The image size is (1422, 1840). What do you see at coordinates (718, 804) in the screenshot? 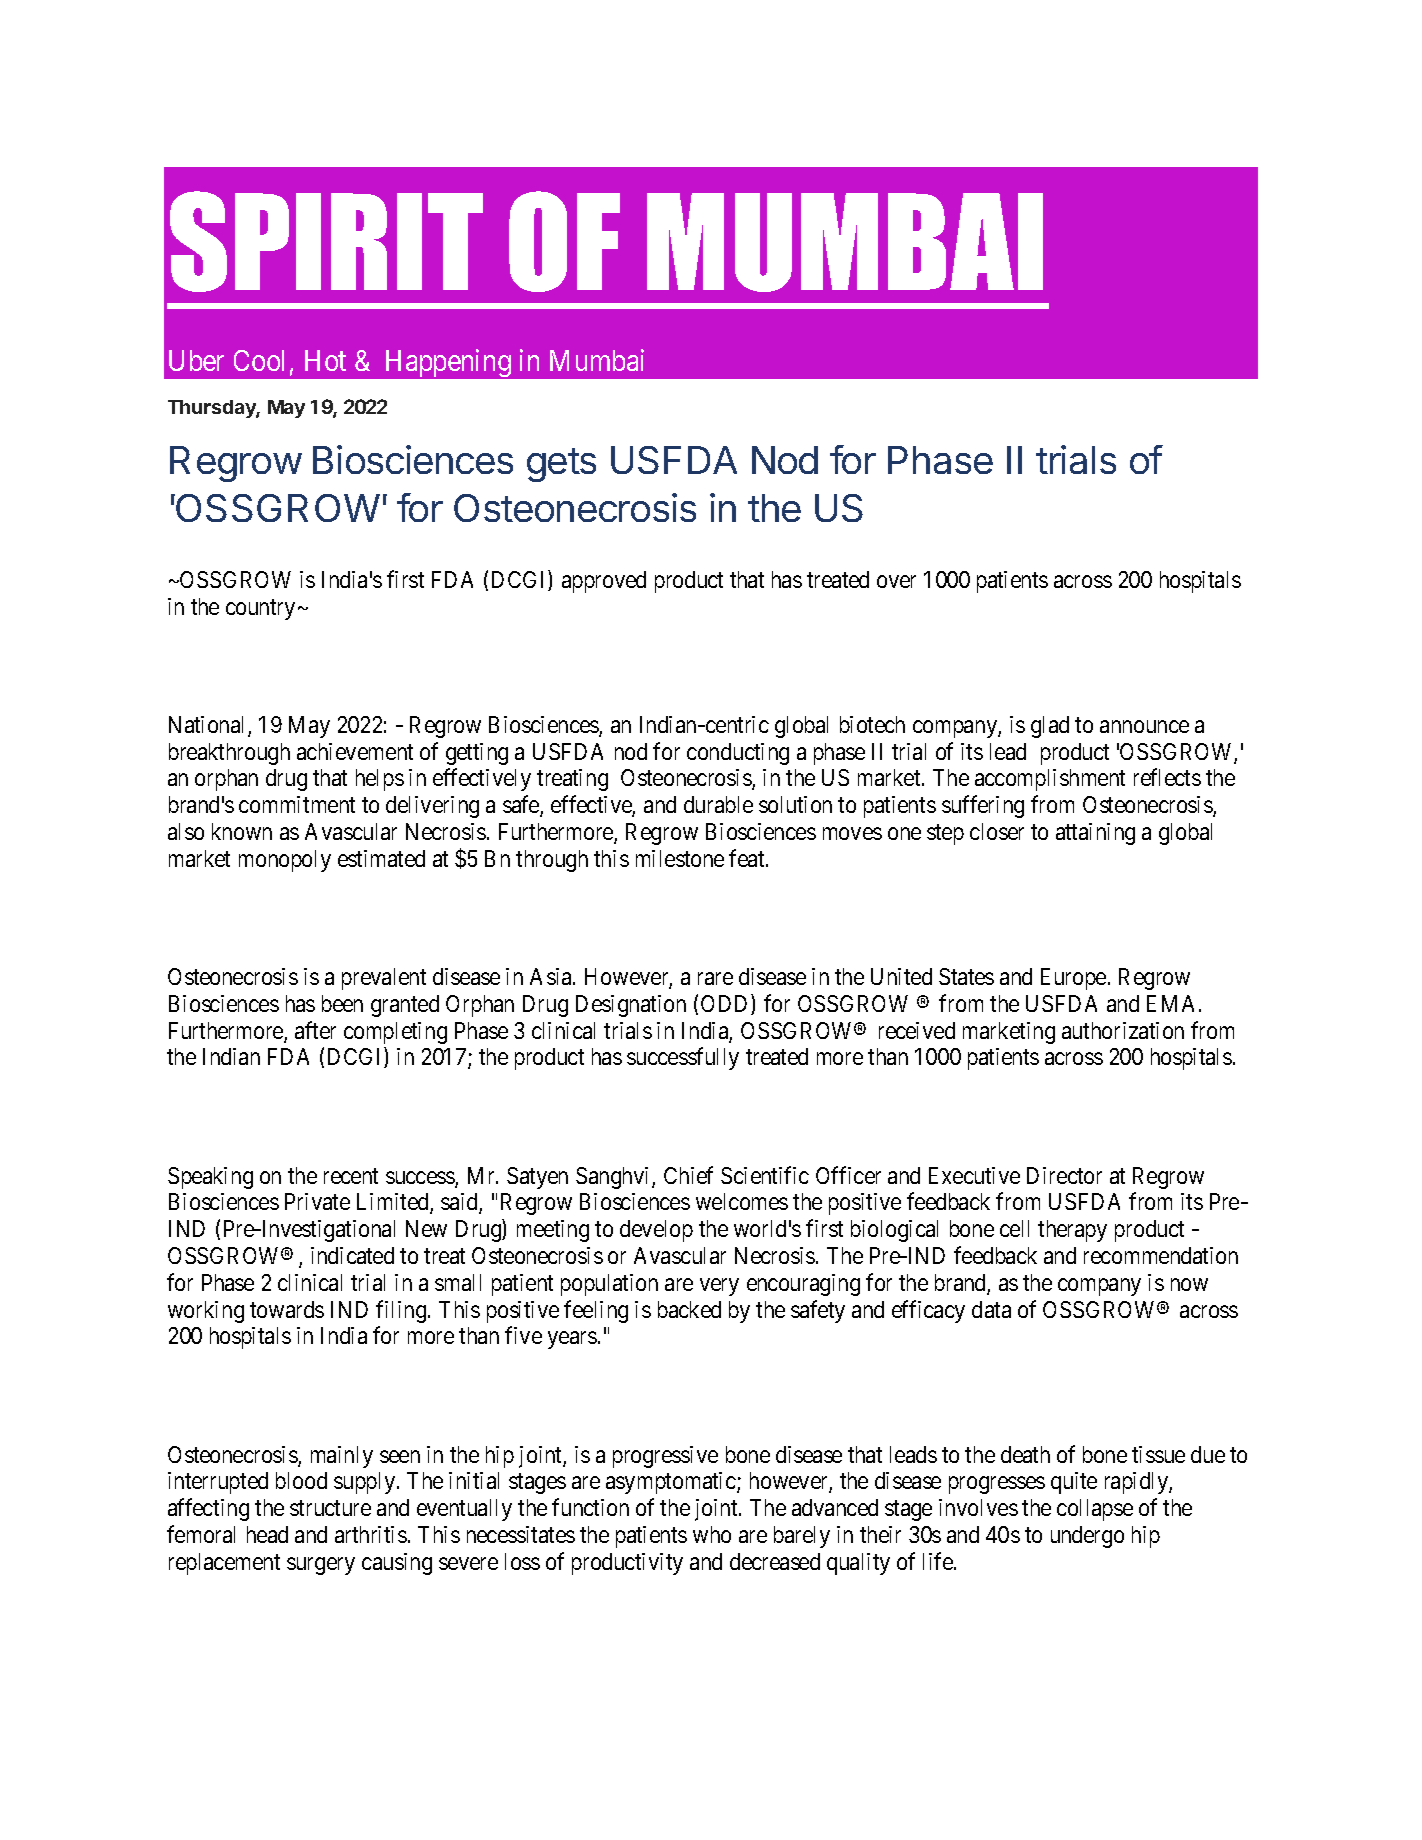
I see `durable` at bounding box center [718, 804].
